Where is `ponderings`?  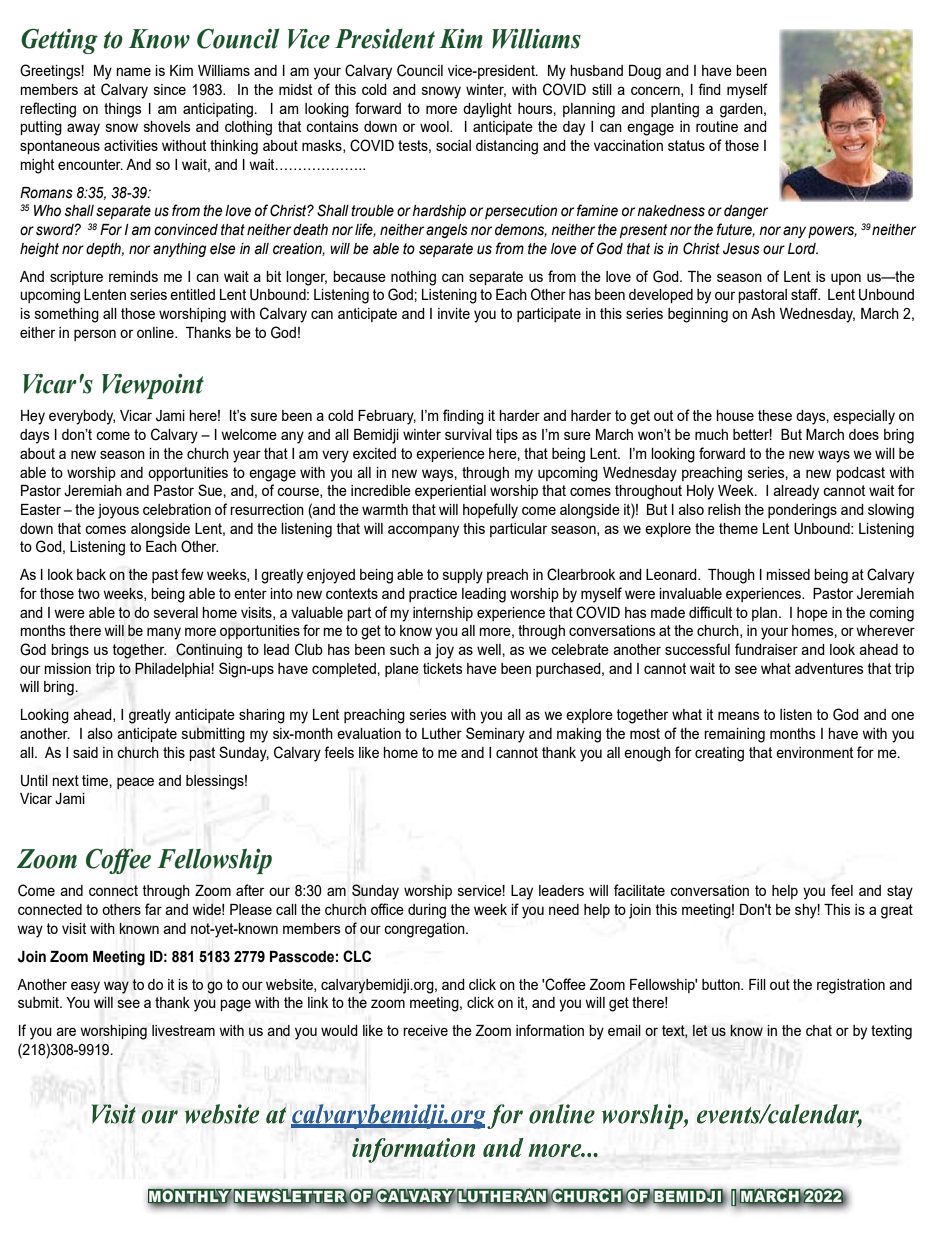 ponderings is located at coordinates (802, 511).
